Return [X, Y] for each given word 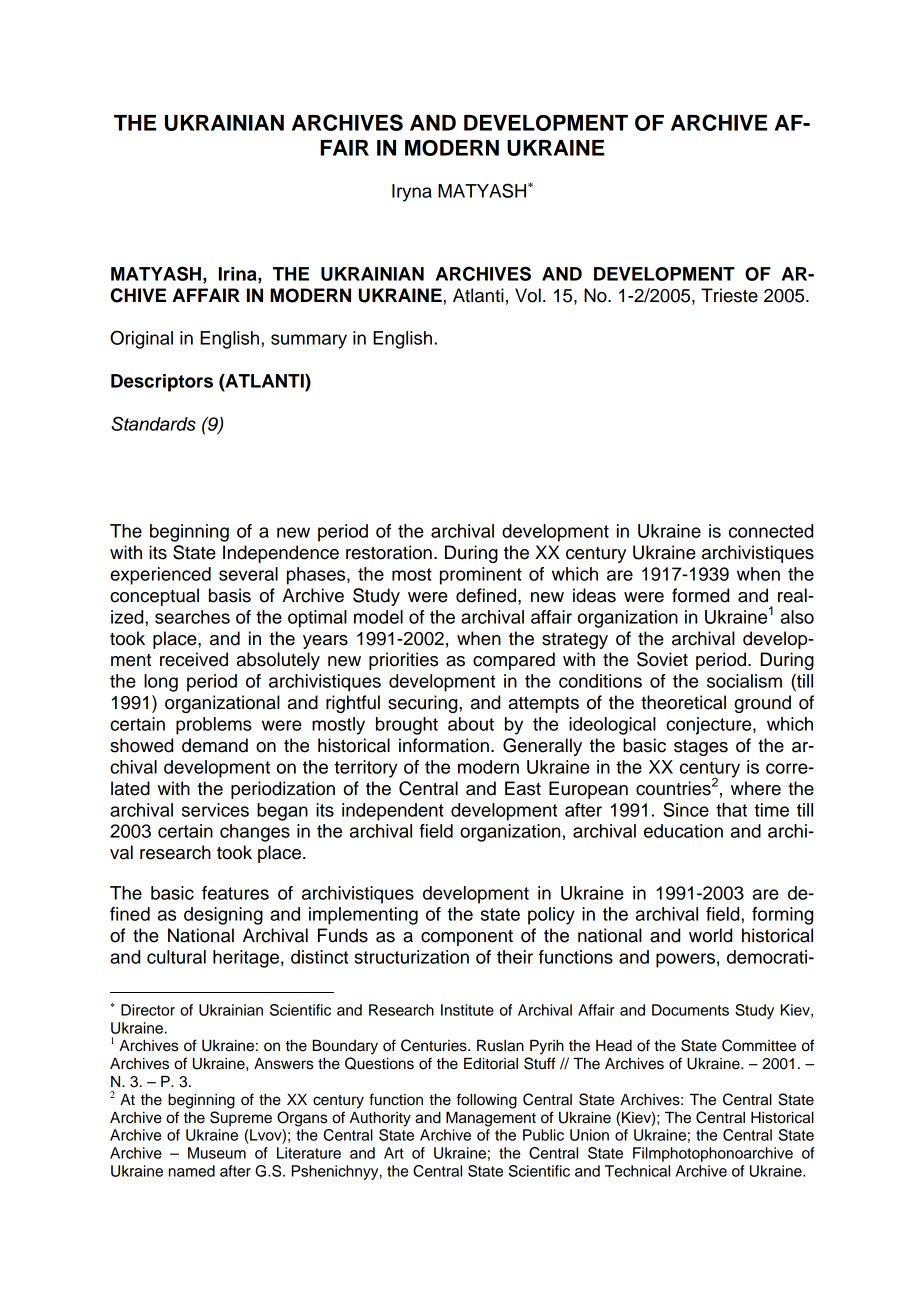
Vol [528, 295]
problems [214, 726]
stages [701, 747]
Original [141, 339]
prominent [481, 576]
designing [223, 916]
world [710, 935]
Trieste [729, 295]
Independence [281, 554]
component [467, 938]
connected [771, 531]
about [471, 724]
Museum [217, 1153]
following [487, 1101]
